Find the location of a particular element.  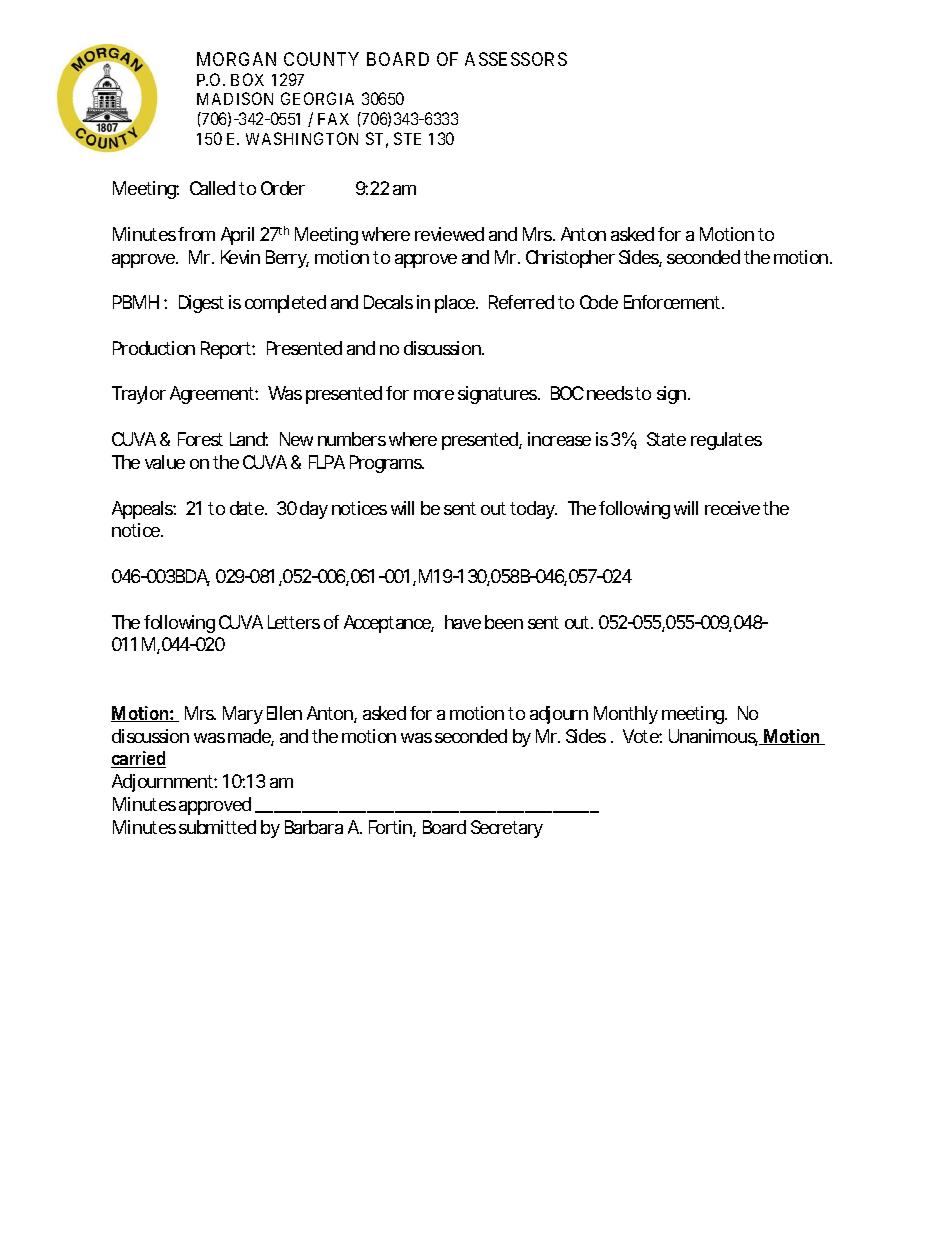

Enforcement is located at coordinates (674, 302).
